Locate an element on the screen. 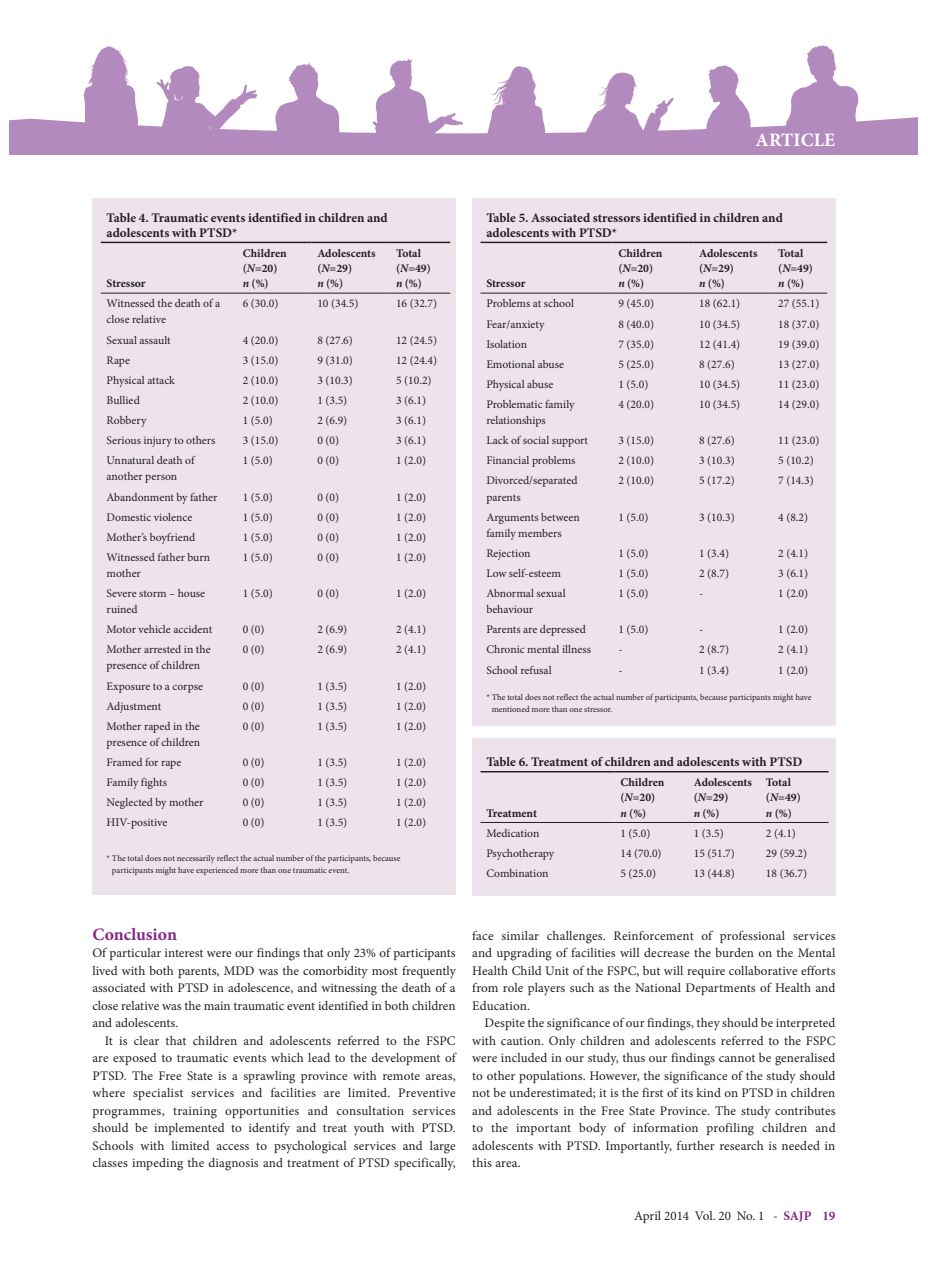 The height and width of the screenshot is (1288, 928). fights is located at coordinates (154, 783).
